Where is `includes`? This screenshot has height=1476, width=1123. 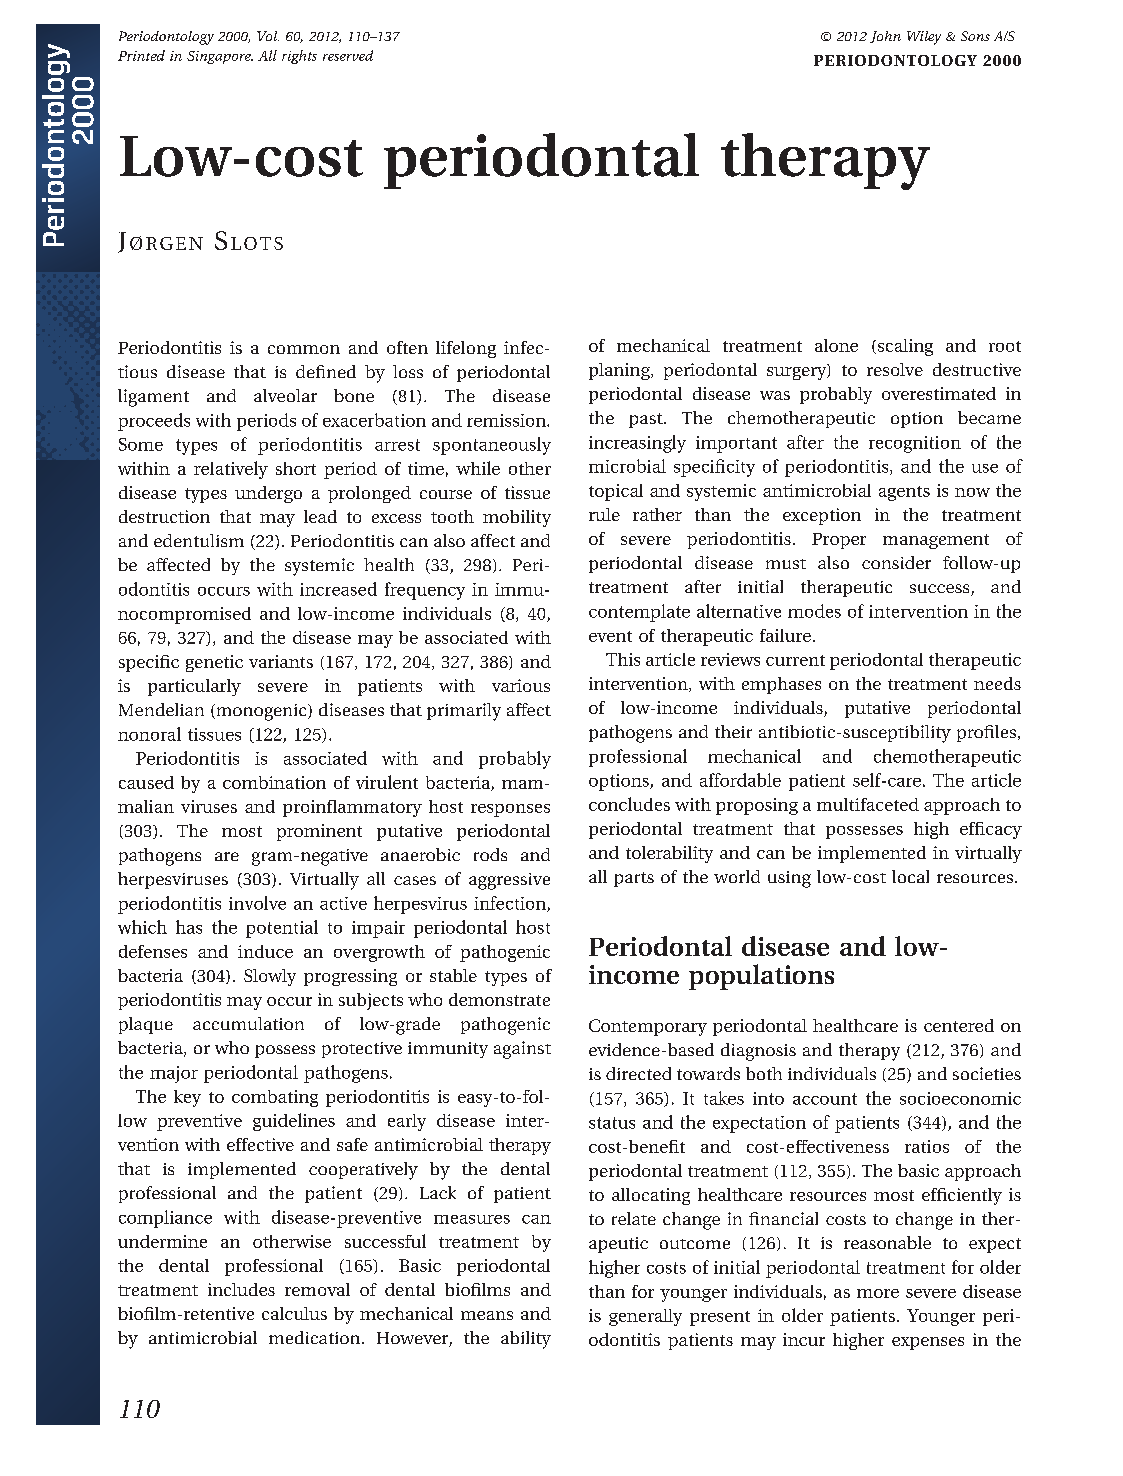 includes is located at coordinates (241, 1289).
